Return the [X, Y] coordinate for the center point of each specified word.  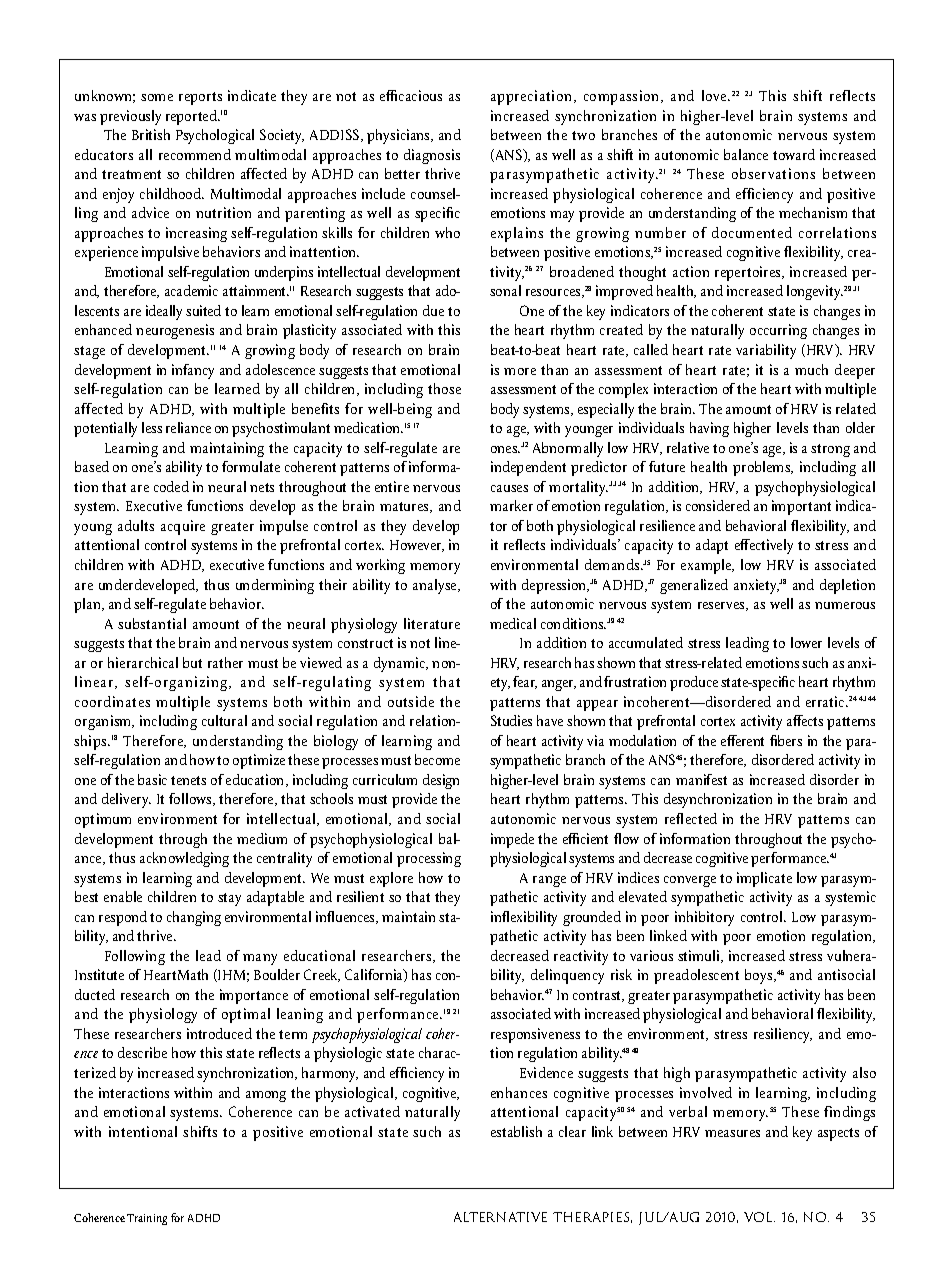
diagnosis [432, 156]
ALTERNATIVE [500, 1217]
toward [794, 154]
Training [147, 1219]
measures [732, 1133]
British [151, 134]
